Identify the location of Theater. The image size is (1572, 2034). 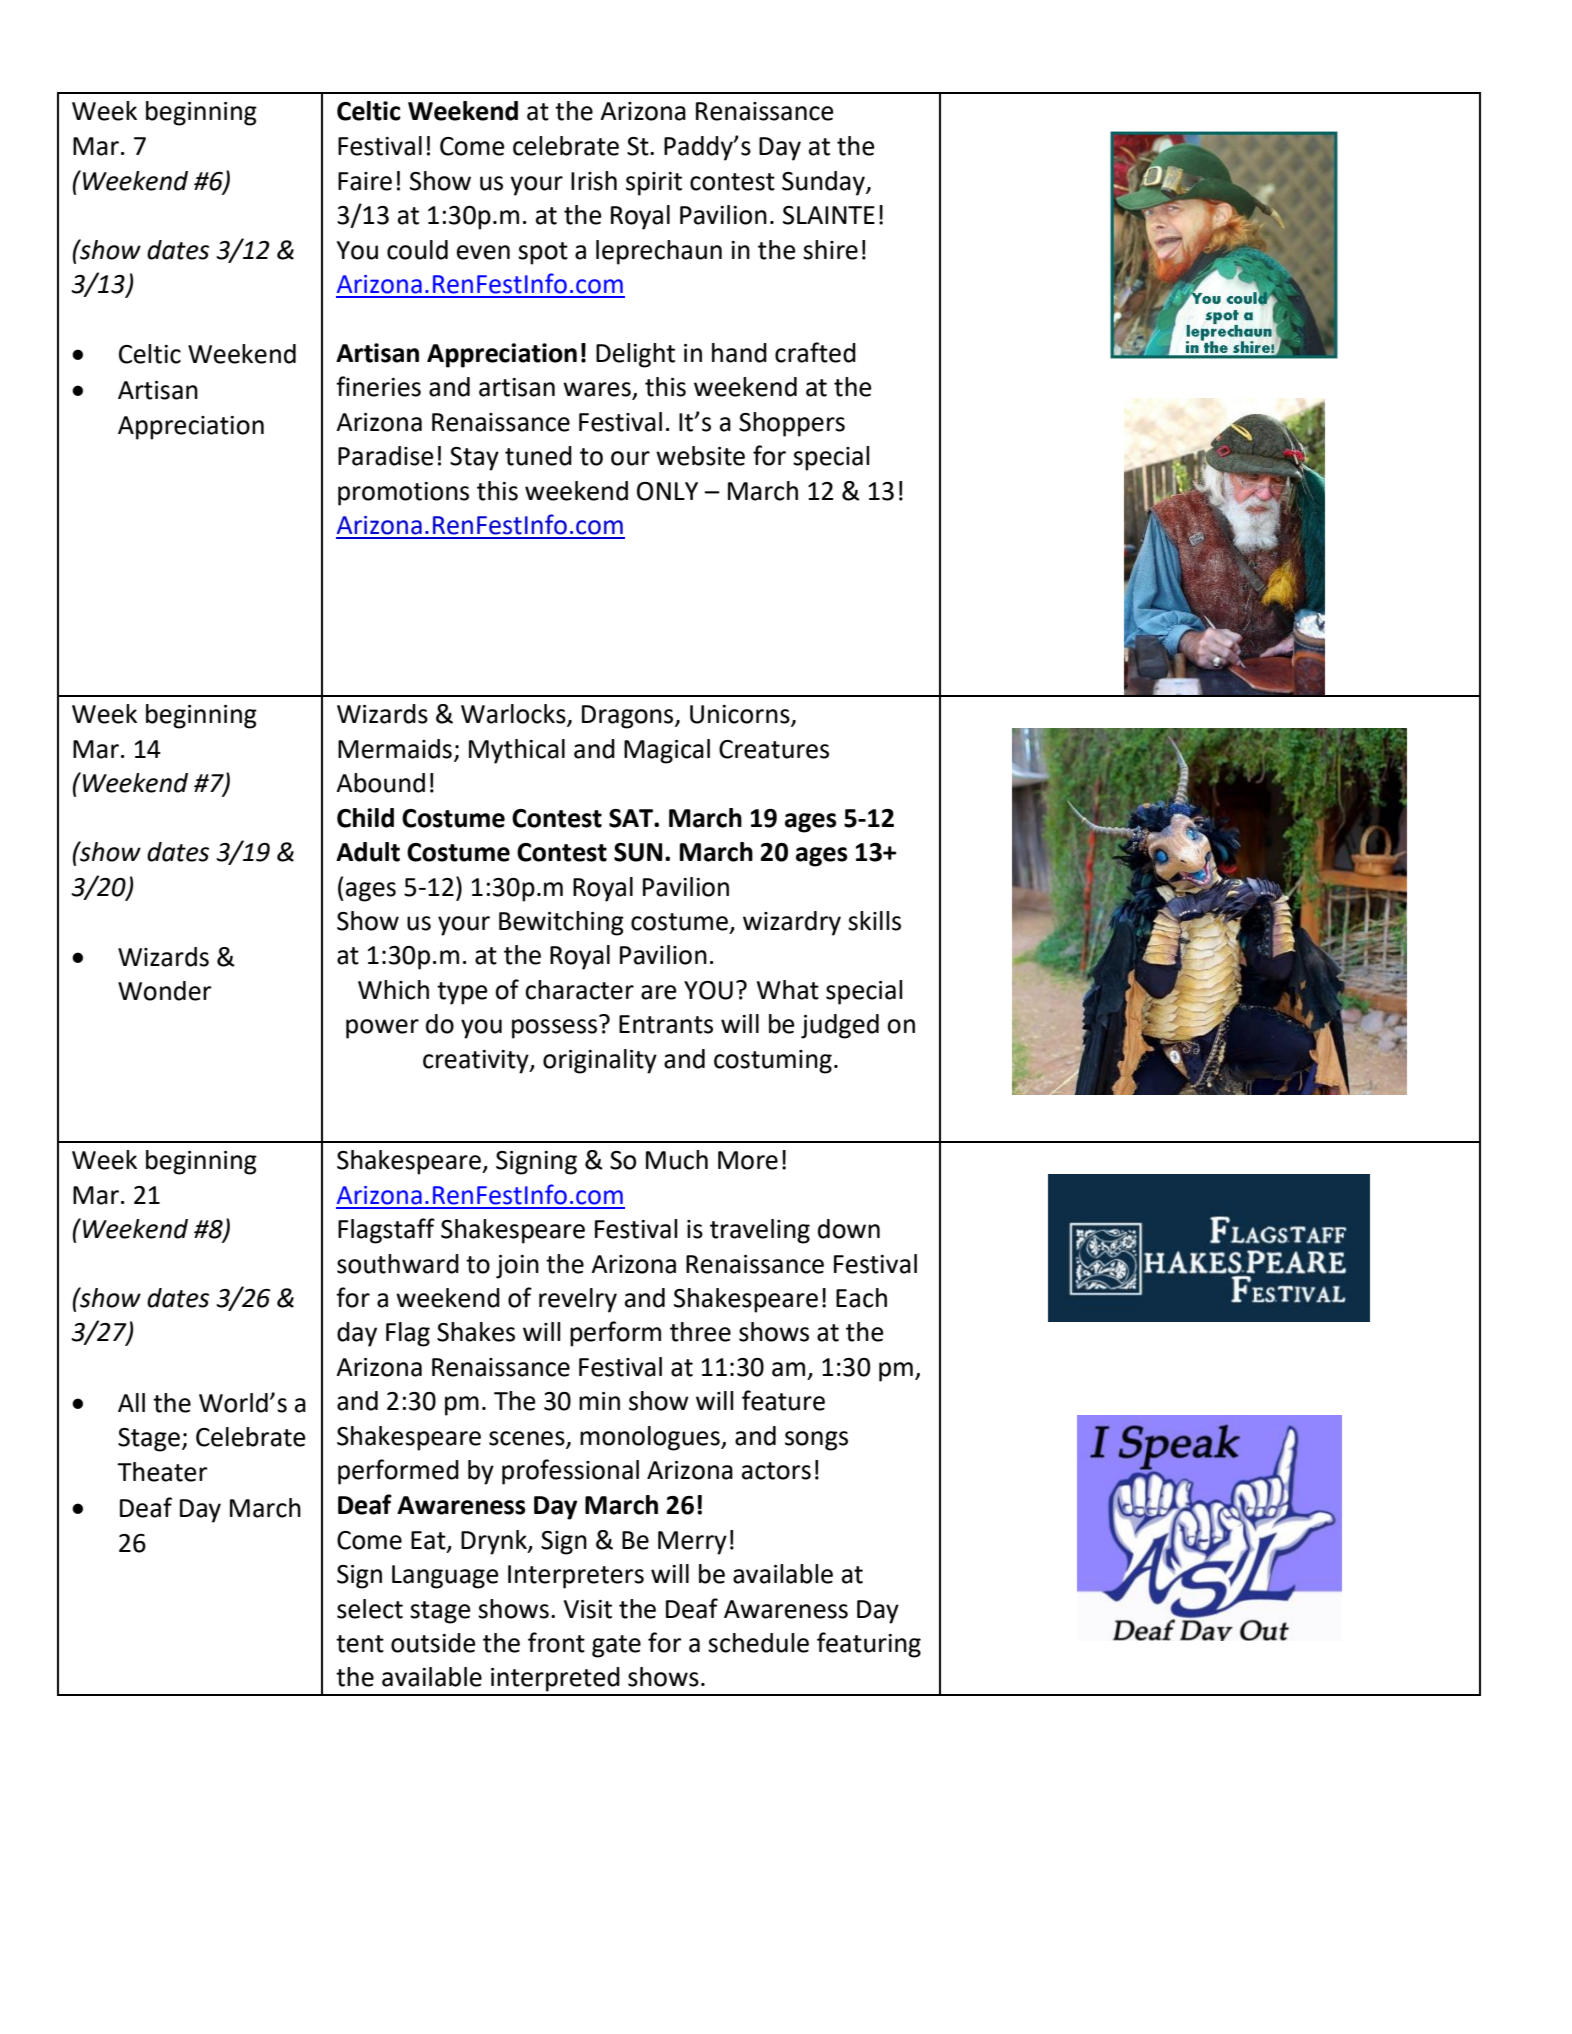
(162, 1472).
